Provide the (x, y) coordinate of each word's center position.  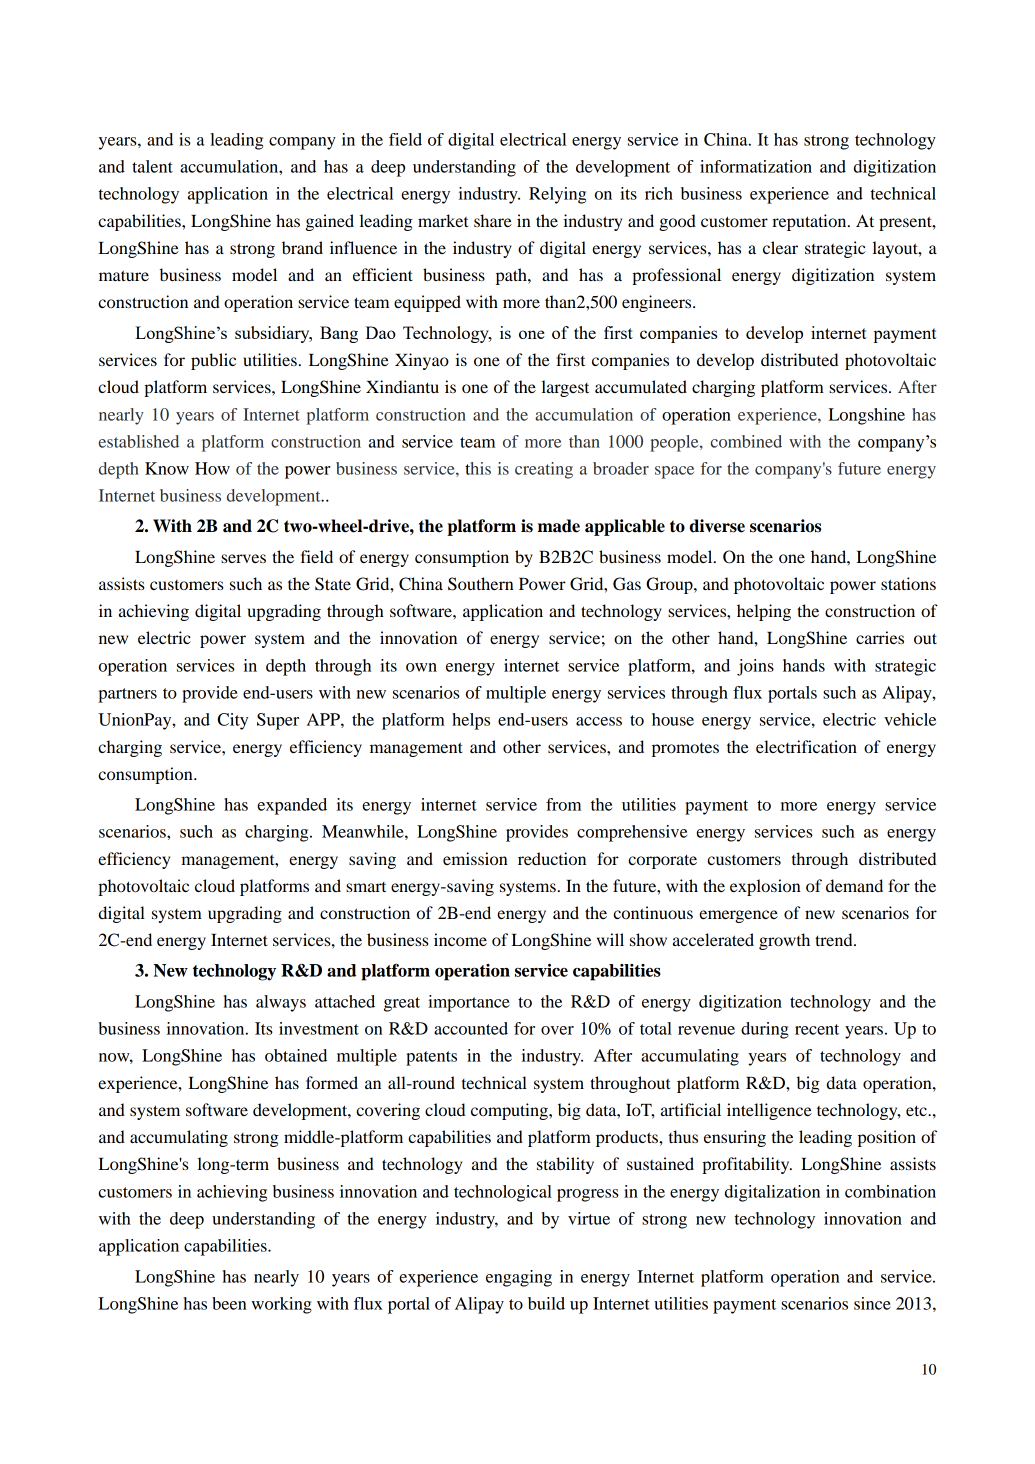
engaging (519, 1278)
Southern (481, 584)
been (229, 1303)
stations (908, 583)
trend (835, 939)
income (460, 939)
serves (243, 558)
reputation (810, 222)
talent (152, 166)
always (281, 1003)
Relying (557, 195)
